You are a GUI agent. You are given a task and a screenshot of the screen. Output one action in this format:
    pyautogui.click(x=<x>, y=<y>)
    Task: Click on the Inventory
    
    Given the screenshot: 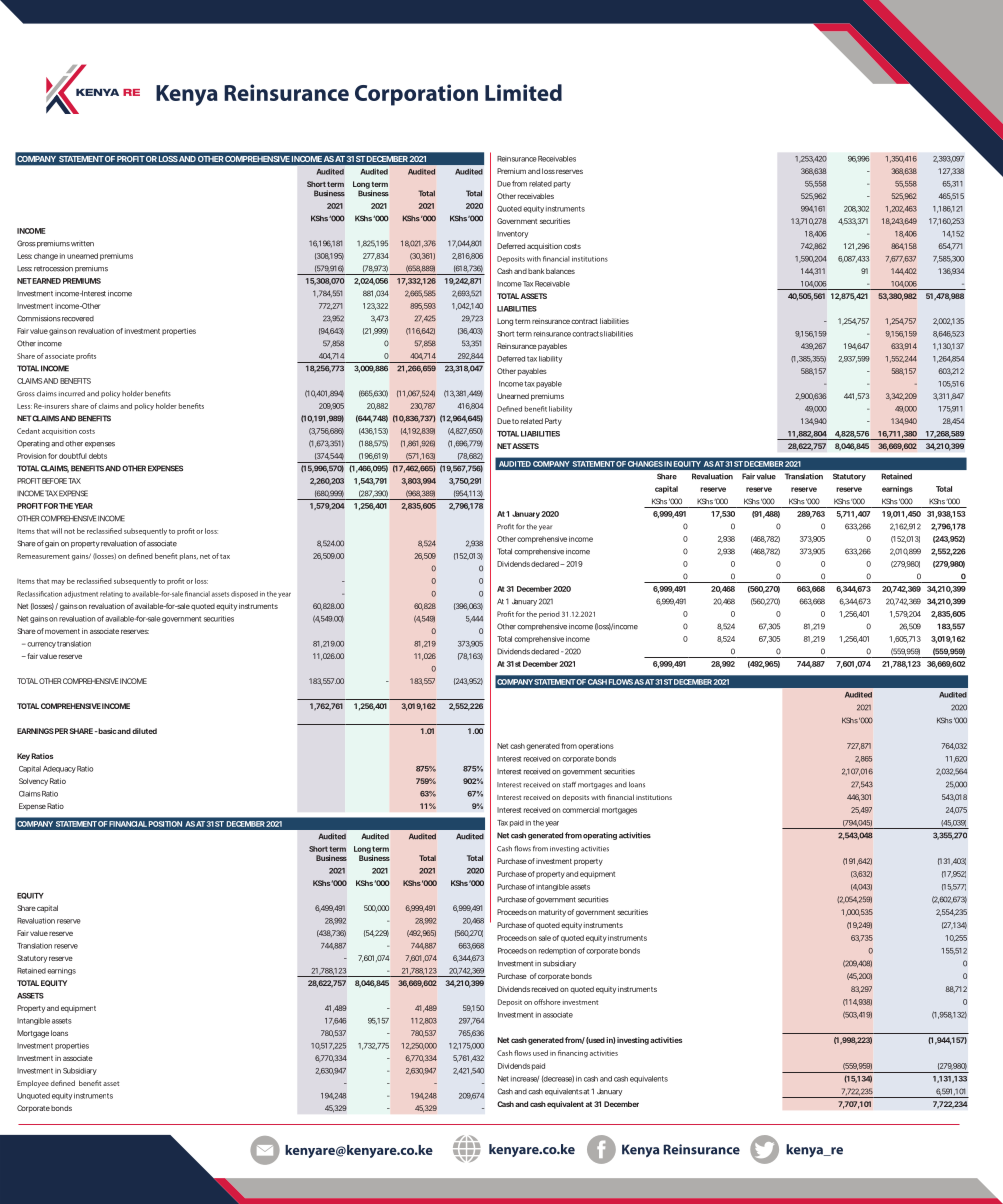 What is the action you would take?
    pyautogui.click(x=512, y=234)
